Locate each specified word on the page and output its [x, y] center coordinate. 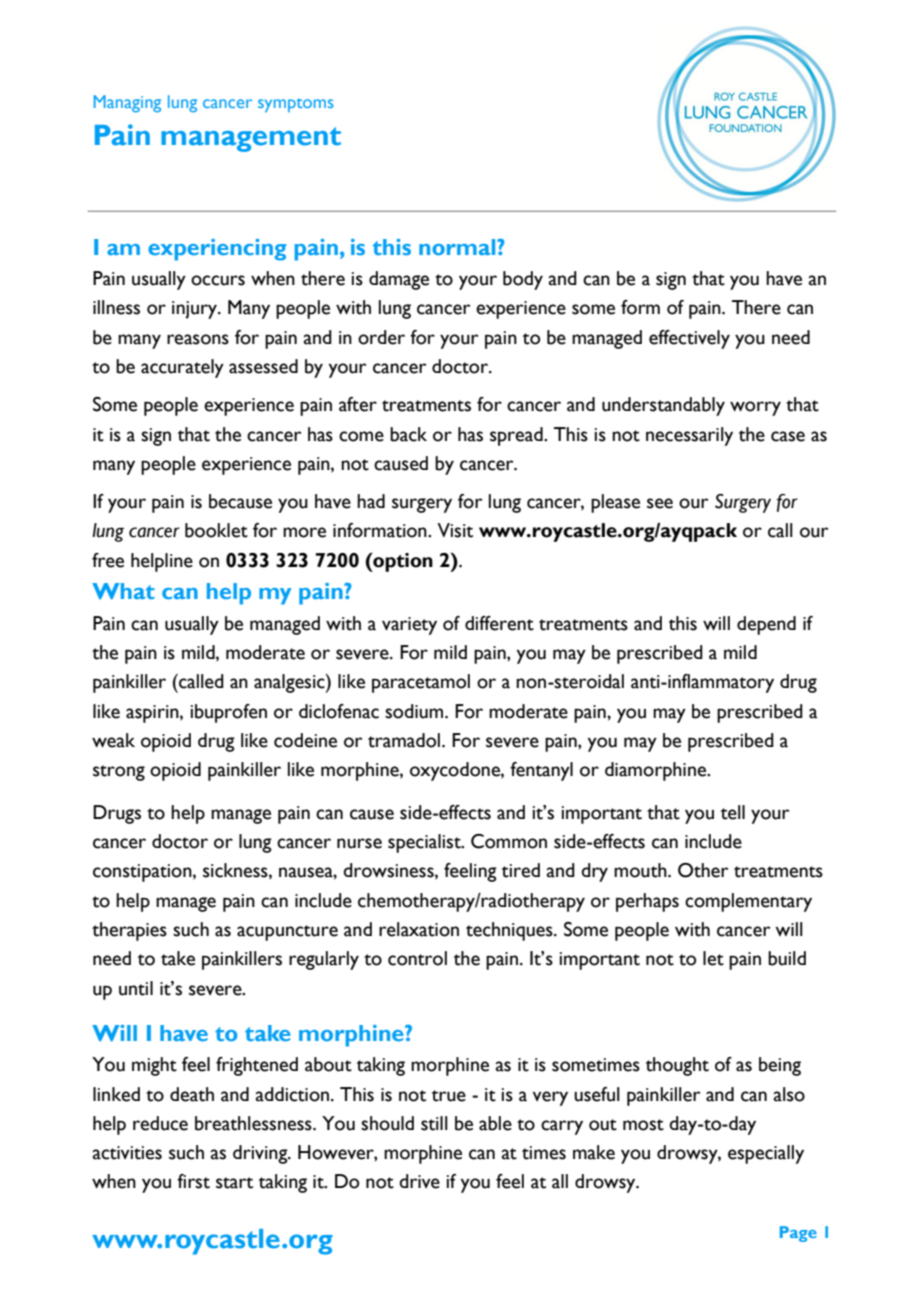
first [193, 1181]
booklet [216, 530]
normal [458, 247]
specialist [425, 843]
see [660, 503]
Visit [455, 530]
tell [733, 812]
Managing [127, 103]
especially [766, 1154]
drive [419, 1181]
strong [119, 773]
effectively [689, 339]
